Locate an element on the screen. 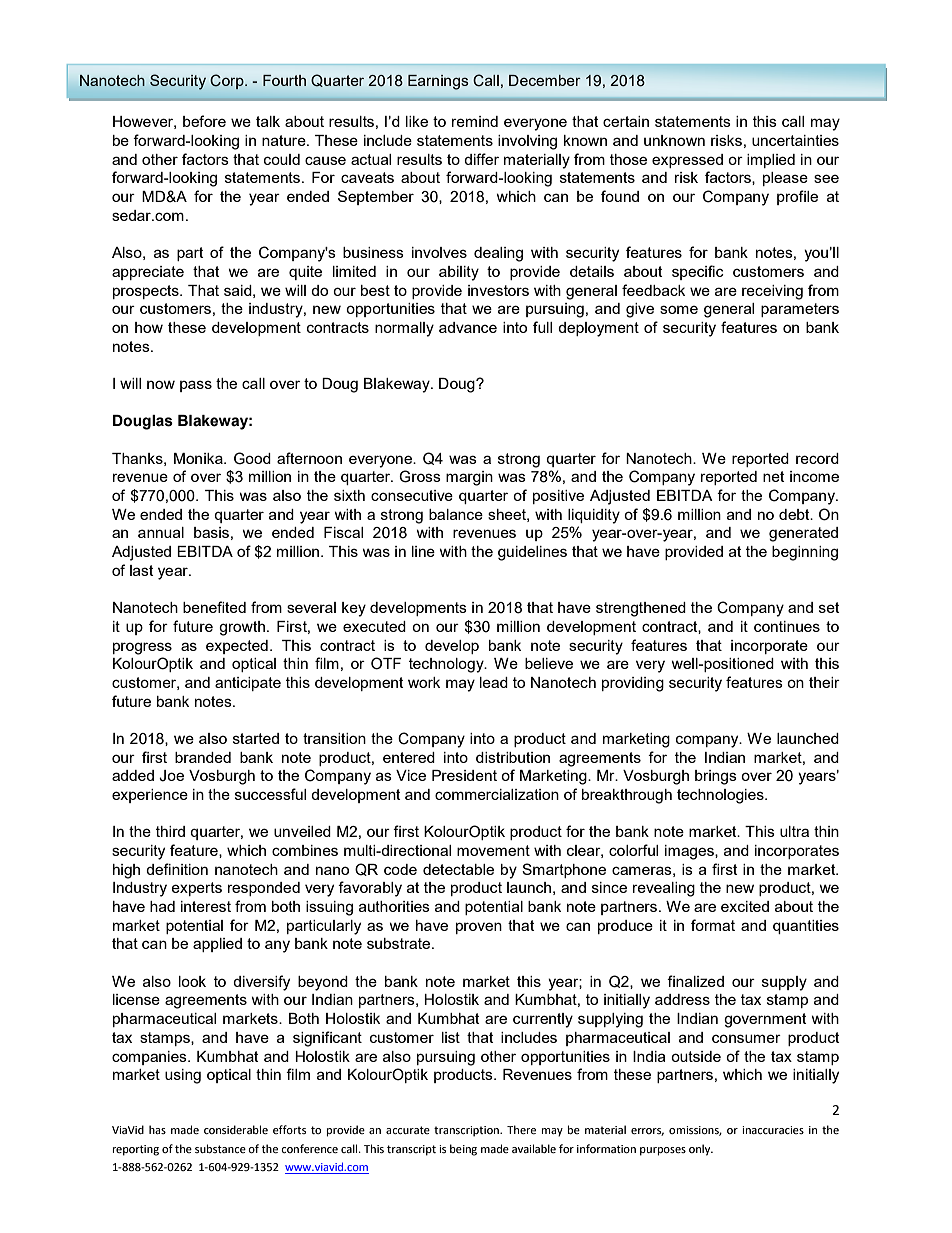 The height and width of the screenshot is (1233, 952). continues is located at coordinates (787, 626).
